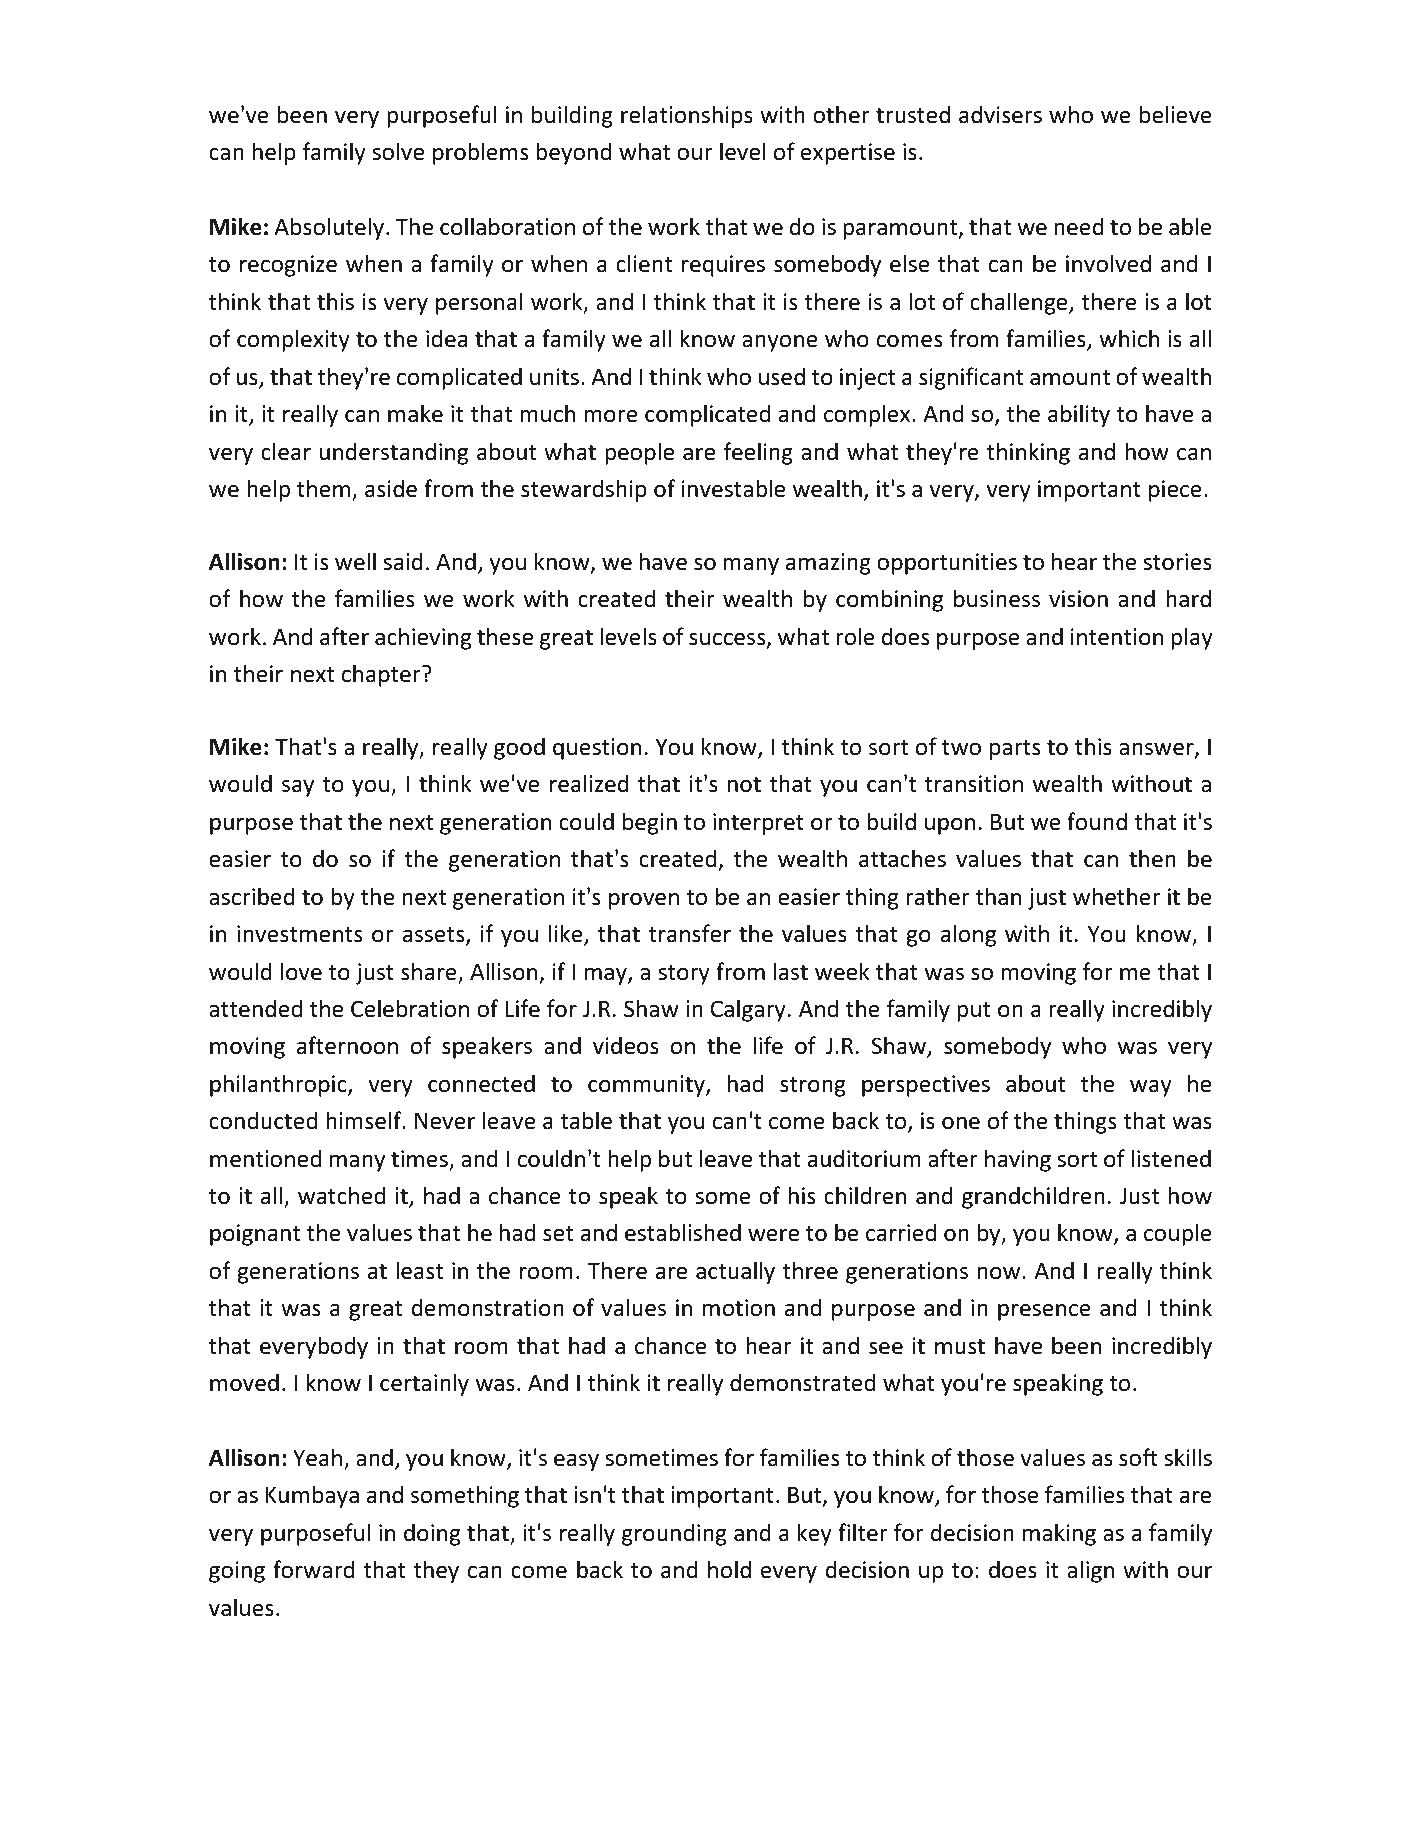 The width and height of the page is (1421, 1840). What do you see at coordinates (1079, 226) in the page?
I see `need` at bounding box center [1079, 226].
